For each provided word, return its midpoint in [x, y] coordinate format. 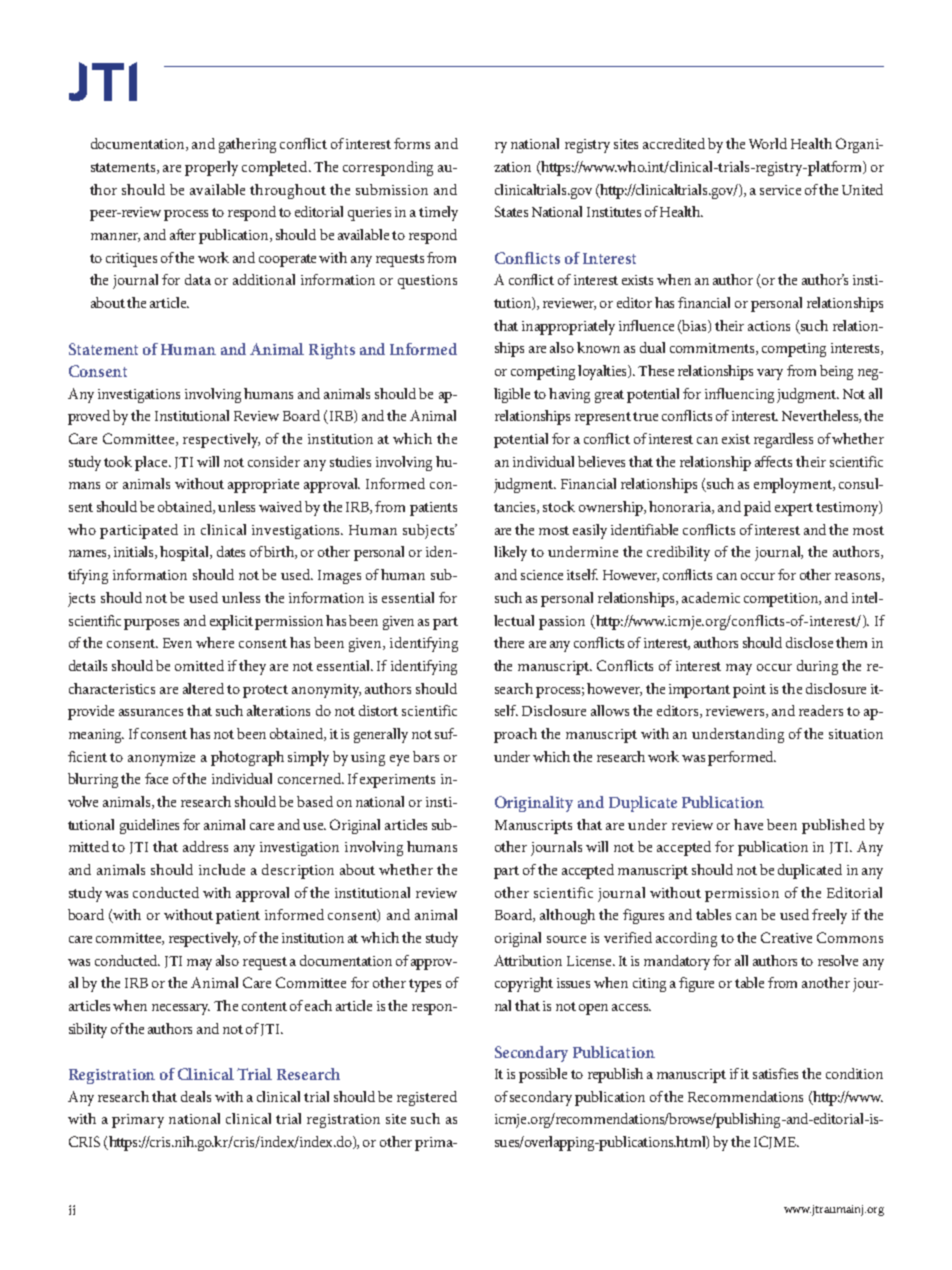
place [152, 463]
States [511, 211]
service [780, 190]
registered [427, 1098]
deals [196, 1096]
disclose [809, 642]
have [748, 824]
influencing [739, 395]
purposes [151, 624]
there [509, 642]
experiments [397, 781]
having [569, 395]
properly [211, 168]
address [205, 846]
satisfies [775, 1073]
